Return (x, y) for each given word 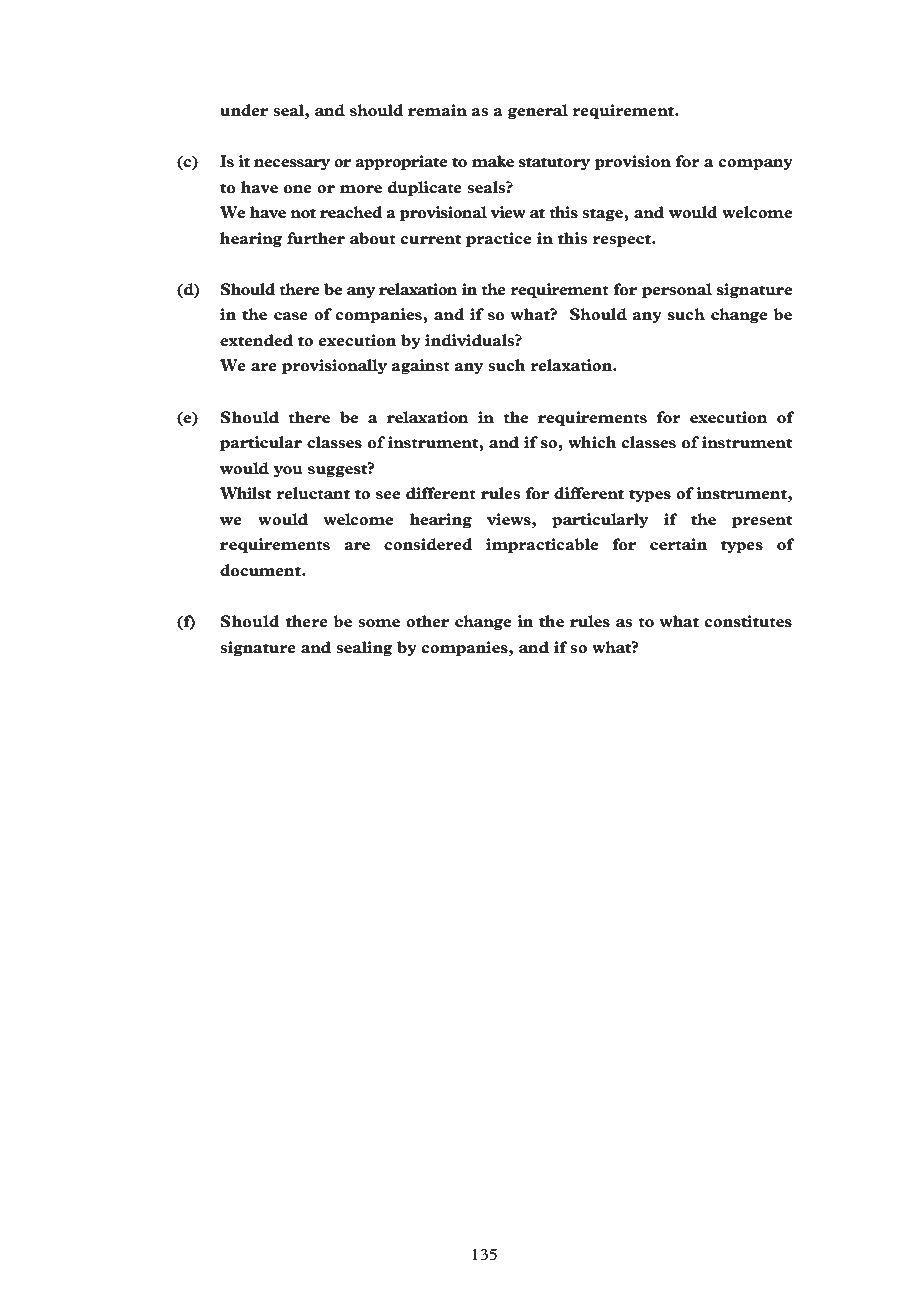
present (762, 521)
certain (678, 544)
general (538, 111)
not (303, 213)
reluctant (313, 493)
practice (499, 239)
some (379, 623)
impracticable (542, 545)
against (420, 366)
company (756, 164)
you (288, 471)
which (592, 442)
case (291, 316)
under (244, 110)
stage (603, 214)
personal (677, 290)
